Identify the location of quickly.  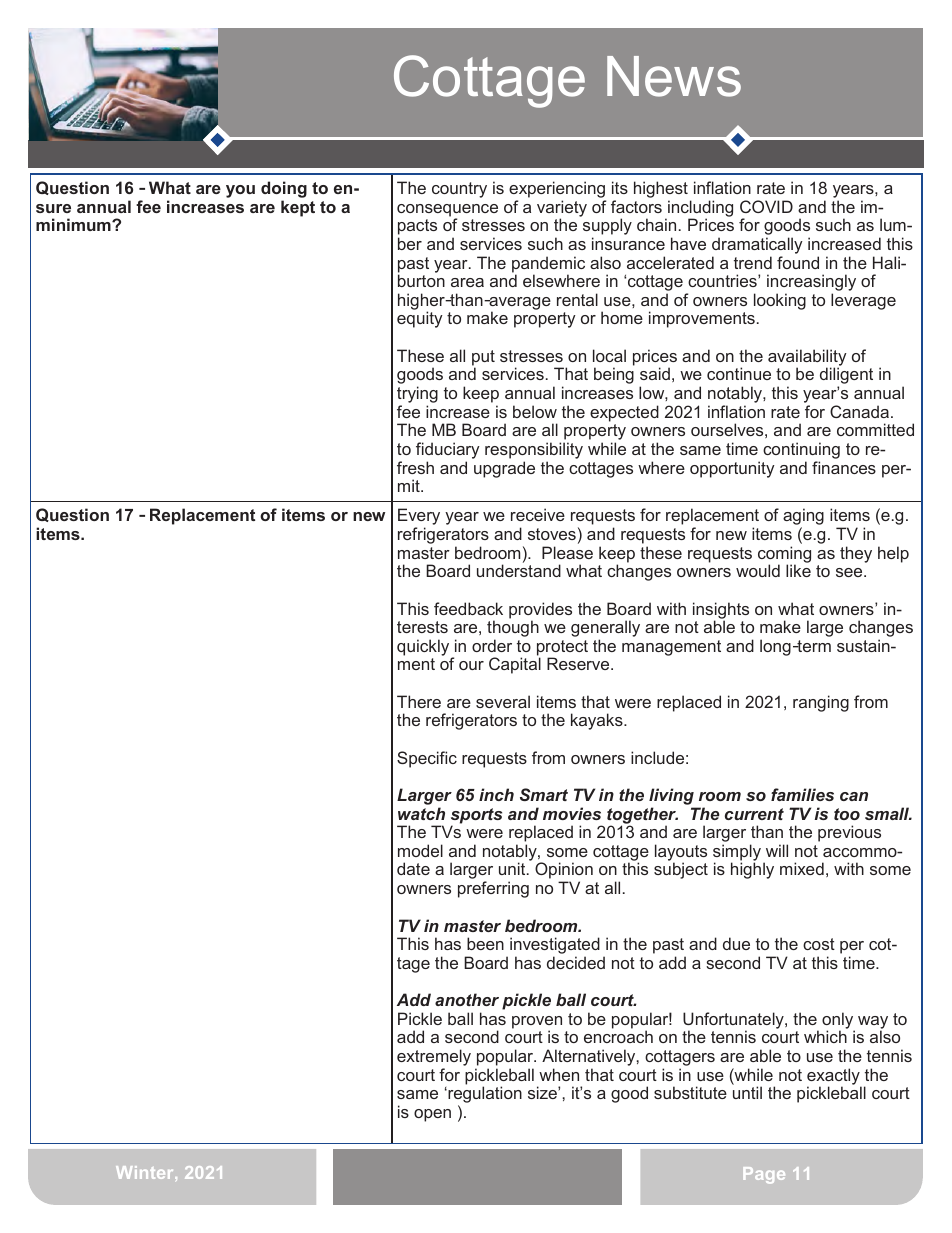
(423, 647).
